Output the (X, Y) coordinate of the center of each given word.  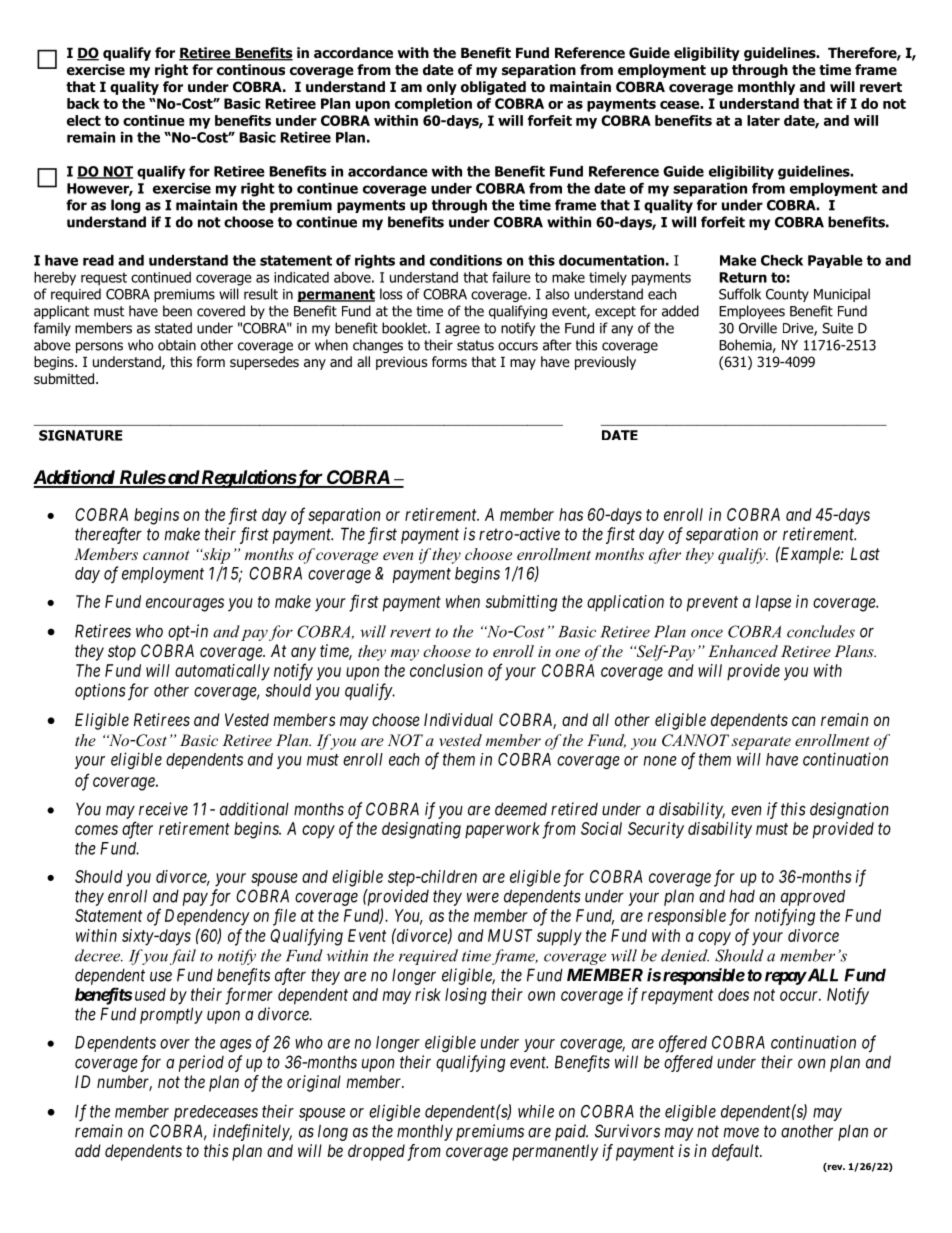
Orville (758, 328)
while (536, 1111)
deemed (521, 809)
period (201, 1063)
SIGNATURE (80, 435)
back (83, 103)
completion (433, 105)
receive (163, 809)
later (763, 120)
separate (761, 743)
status (475, 345)
